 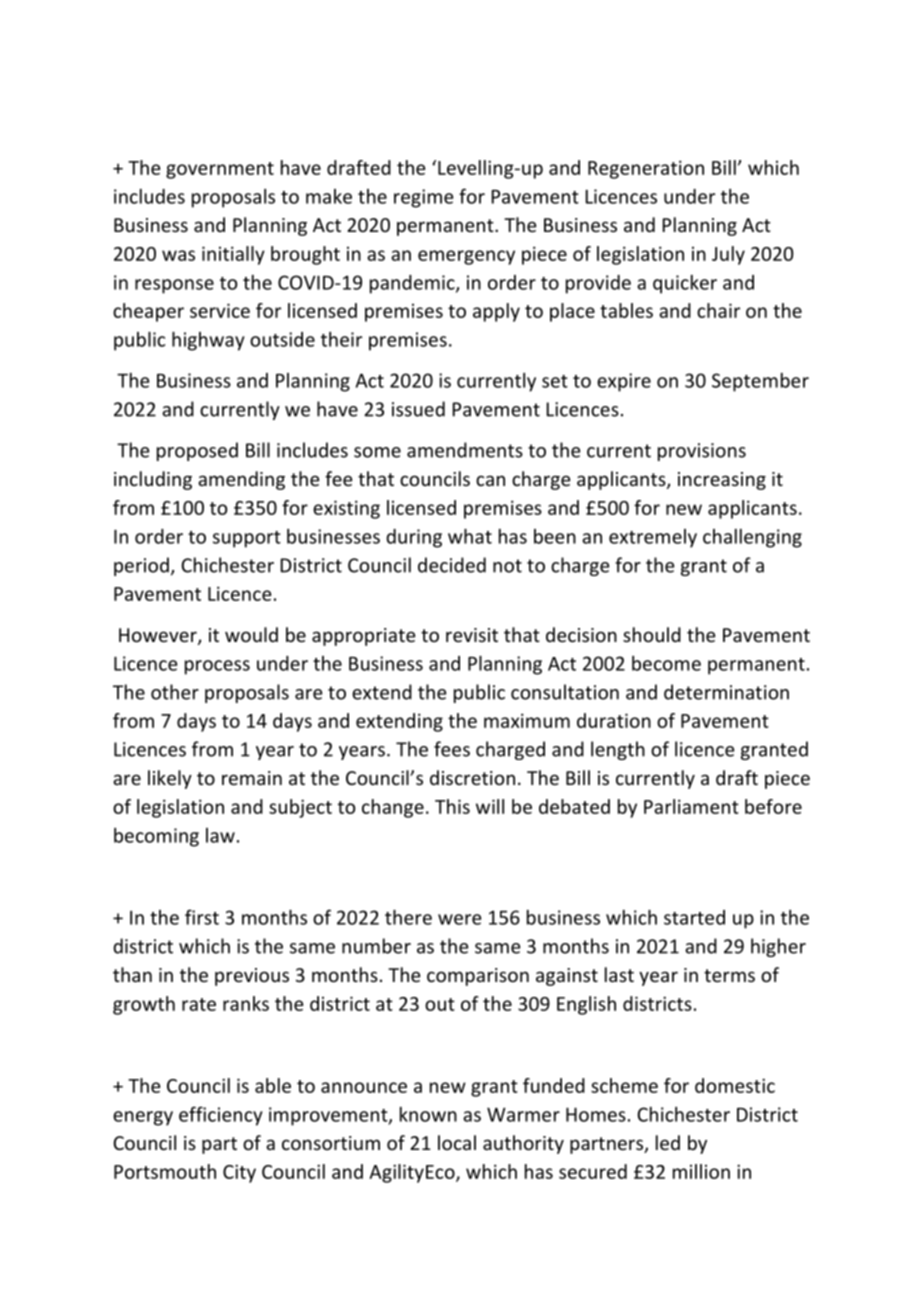 What do you see at coordinates (691, 806) in the image?
I see `Parliament` at bounding box center [691, 806].
